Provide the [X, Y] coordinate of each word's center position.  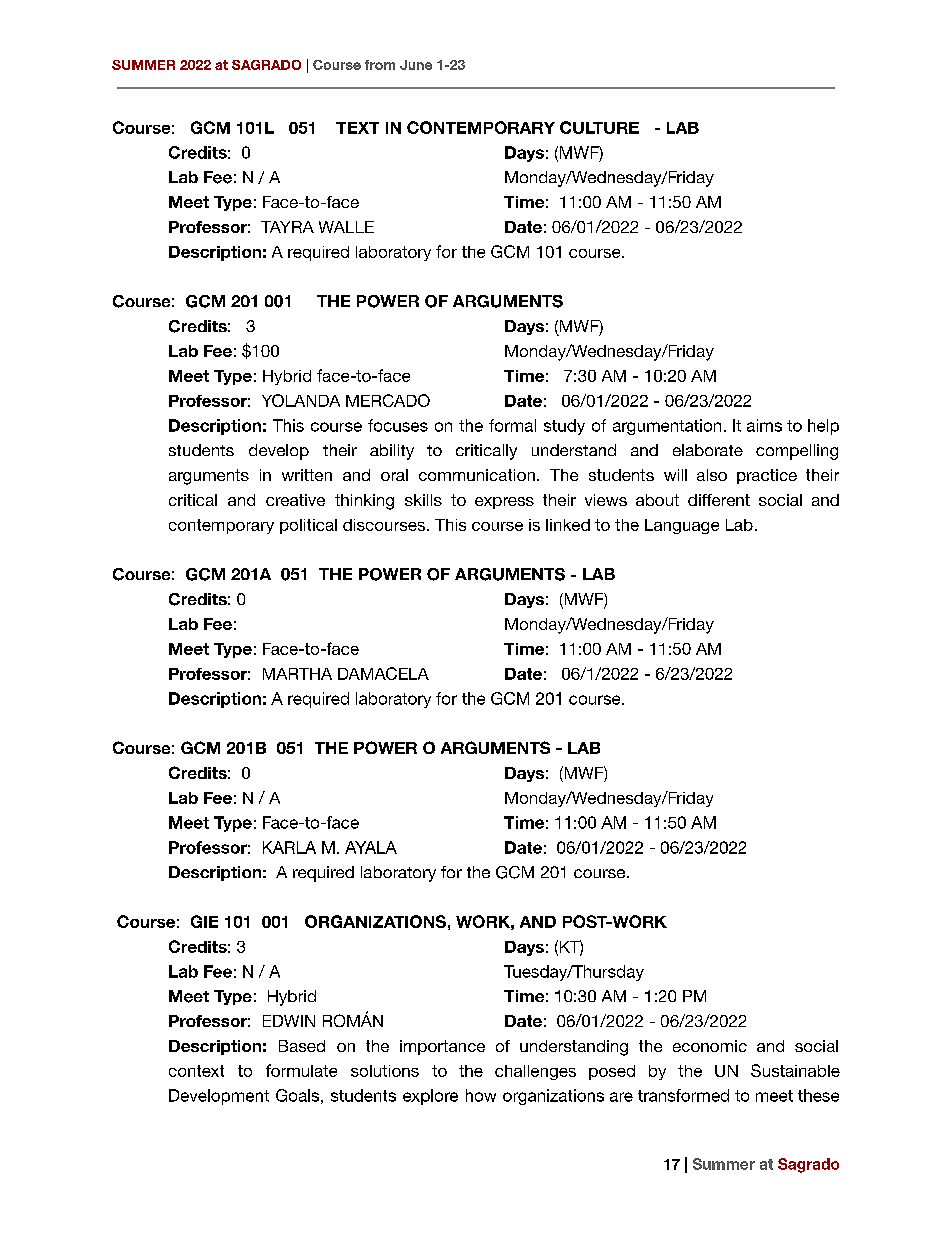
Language [682, 526]
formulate [301, 1070]
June [416, 65]
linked [568, 525]
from [380, 65]
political [308, 526]
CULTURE [599, 127]
